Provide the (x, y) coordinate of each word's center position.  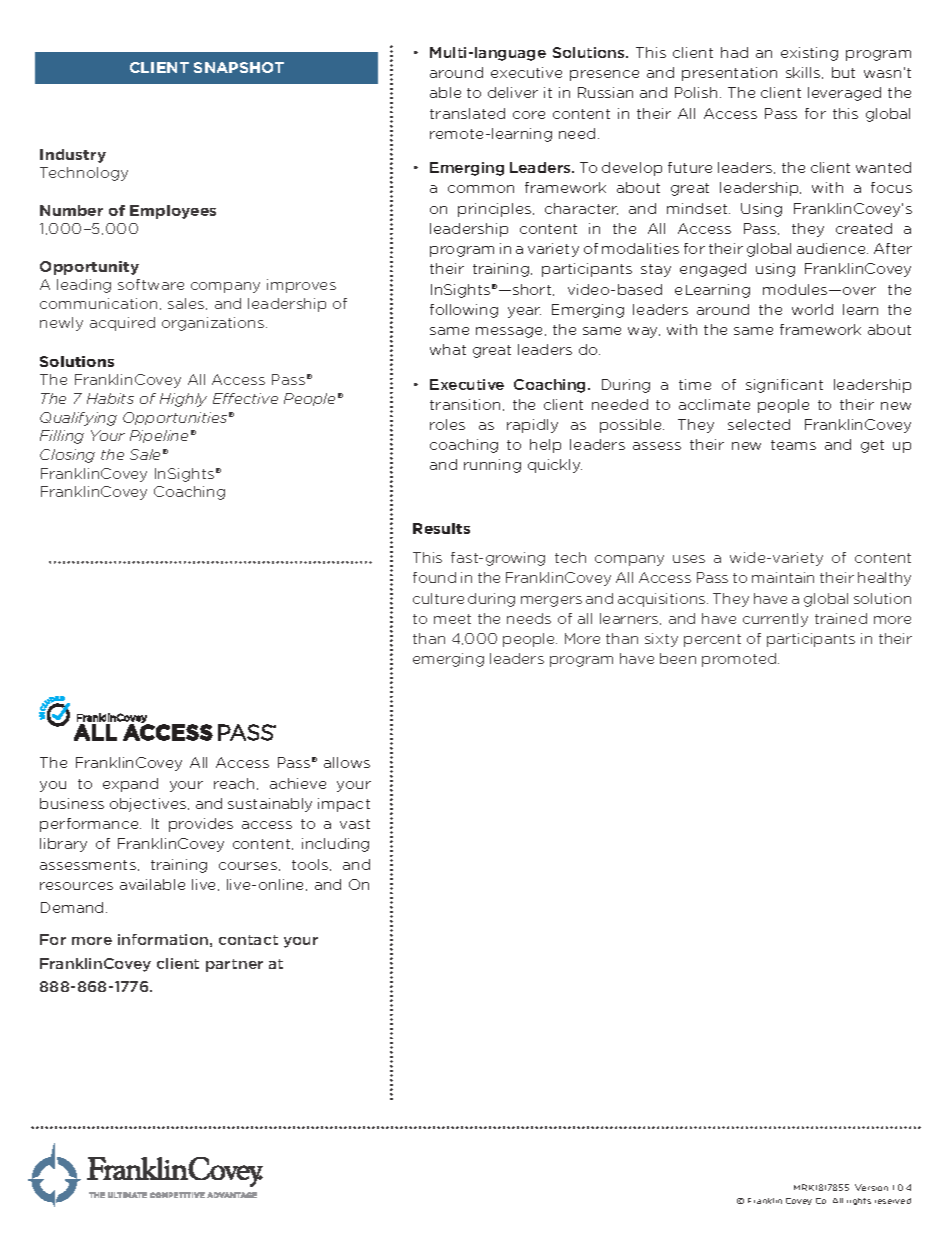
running (492, 466)
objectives (149, 805)
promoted (740, 660)
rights (859, 1201)
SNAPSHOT (239, 67)
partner (234, 965)
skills (803, 72)
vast (355, 824)
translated (467, 113)
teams (793, 445)
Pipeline (159, 436)
